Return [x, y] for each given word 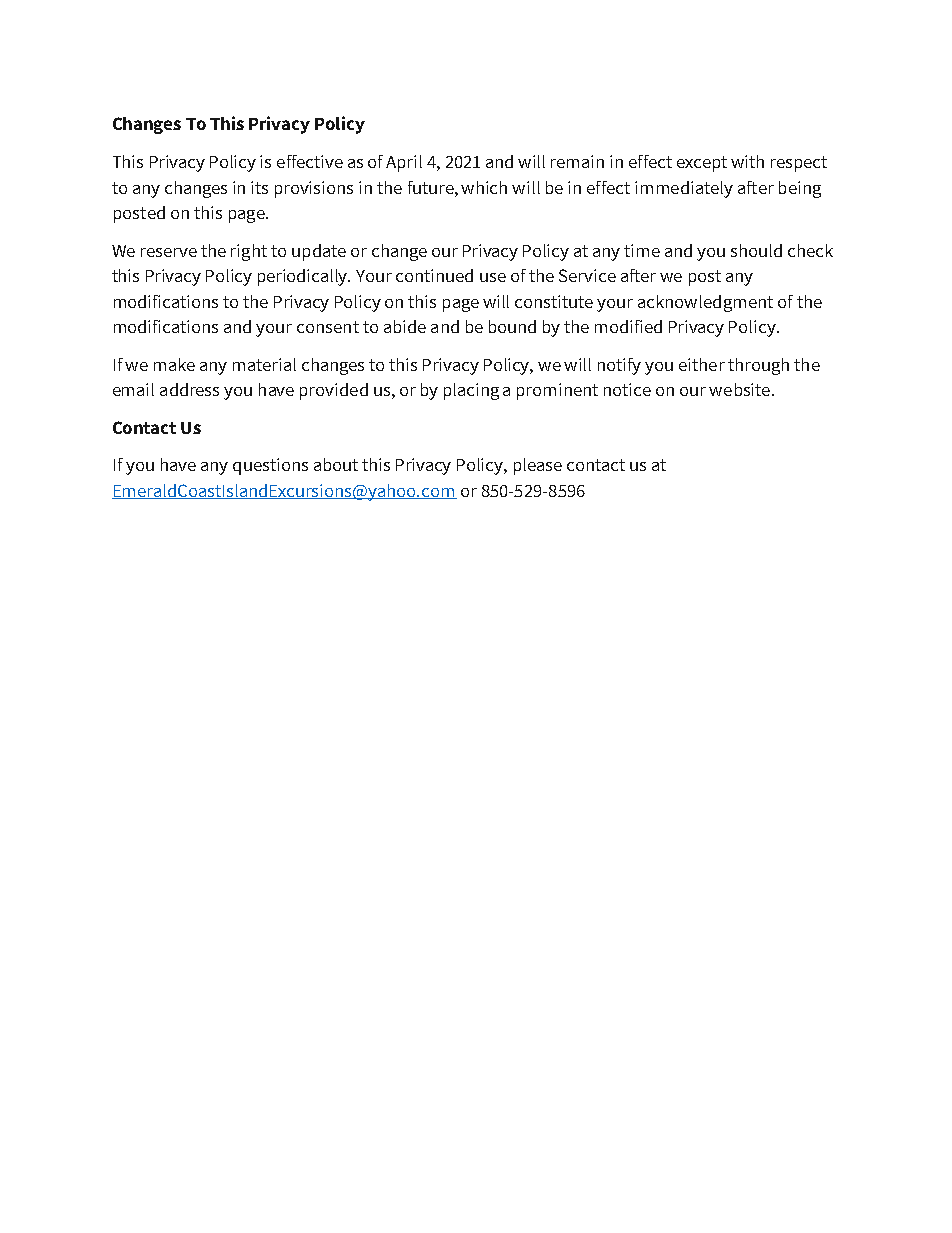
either [702, 364]
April [404, 163]
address [189, 389]
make [174, 364]
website [739, 389]
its [259, 187]
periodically [304, 277]
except [702, 164]
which [484, 187]
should [756, 250]
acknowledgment [705, 303]
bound [512, 326]
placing [471, 391]
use [493, 277]
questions [270, 466]
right [249, 252]
